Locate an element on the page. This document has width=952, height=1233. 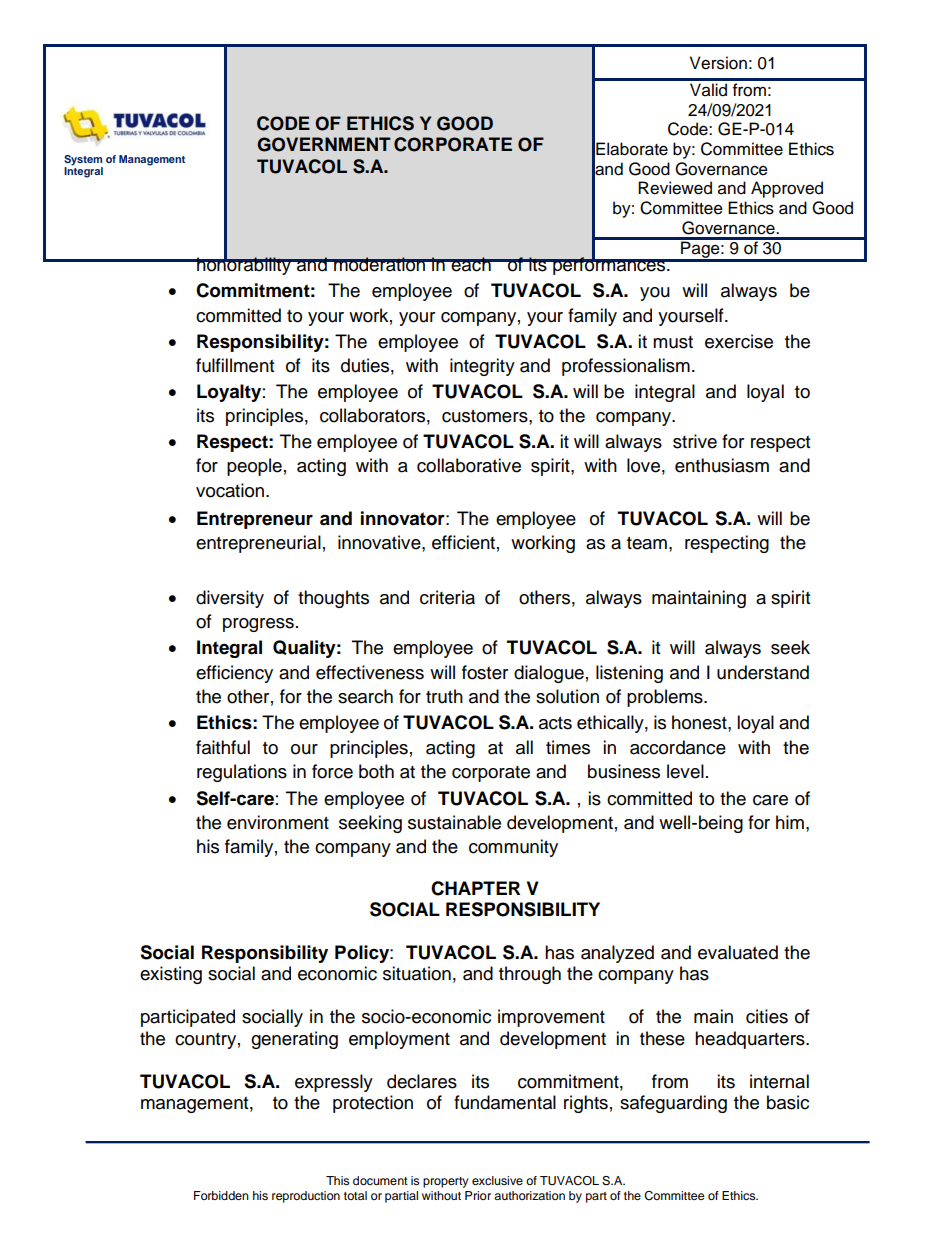
truth is located at coordinates (444, 696).
